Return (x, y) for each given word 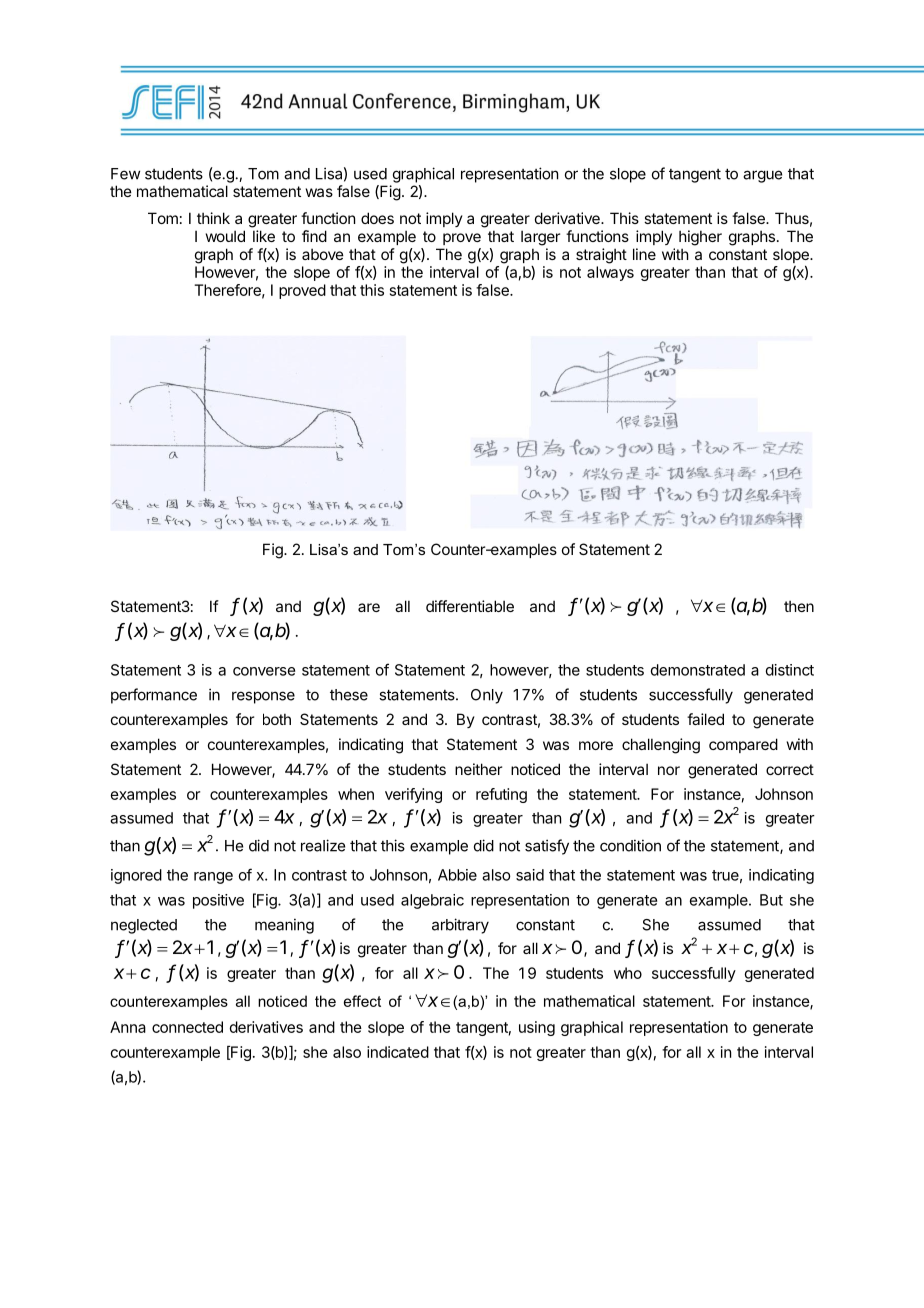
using (537, 1028)
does (377, 218)
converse (264, 671)
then (799, 606)
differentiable (470, 606)
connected (187, 1027)
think (213, 218)
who (628, 973)
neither (478, 769)
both (277, 719)
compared (743, 745)
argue (762, 176)
